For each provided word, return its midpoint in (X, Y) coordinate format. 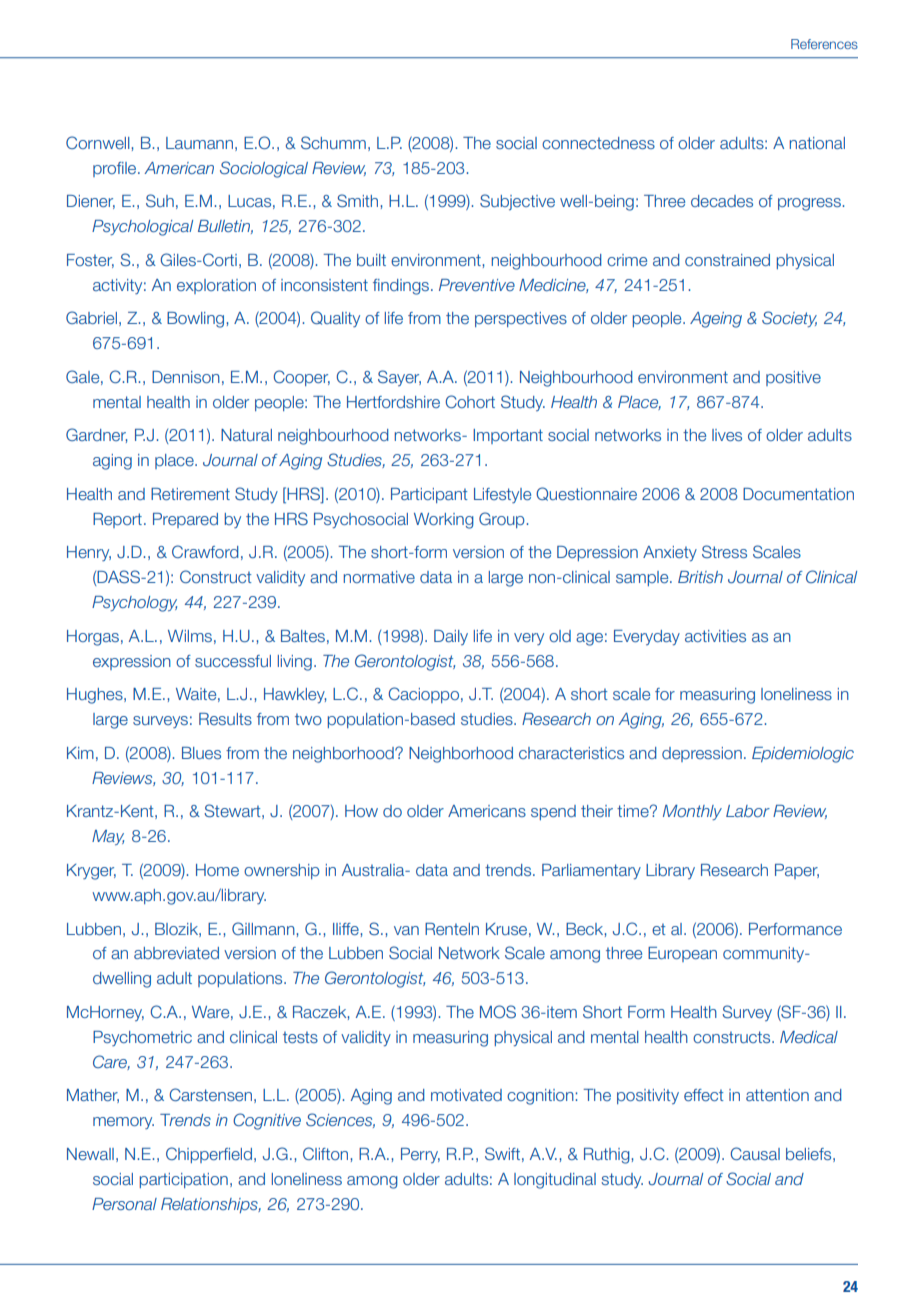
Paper (797, 871)
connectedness (598, 143)
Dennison (186, 377)
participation (184, 1180)
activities (715, 636)
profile (114, 169)
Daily (451, 637)
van (406, 930)
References (824, 44)
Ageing (716, 320)
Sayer (399, 378)
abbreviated (176, 953)
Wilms (190, 636)
